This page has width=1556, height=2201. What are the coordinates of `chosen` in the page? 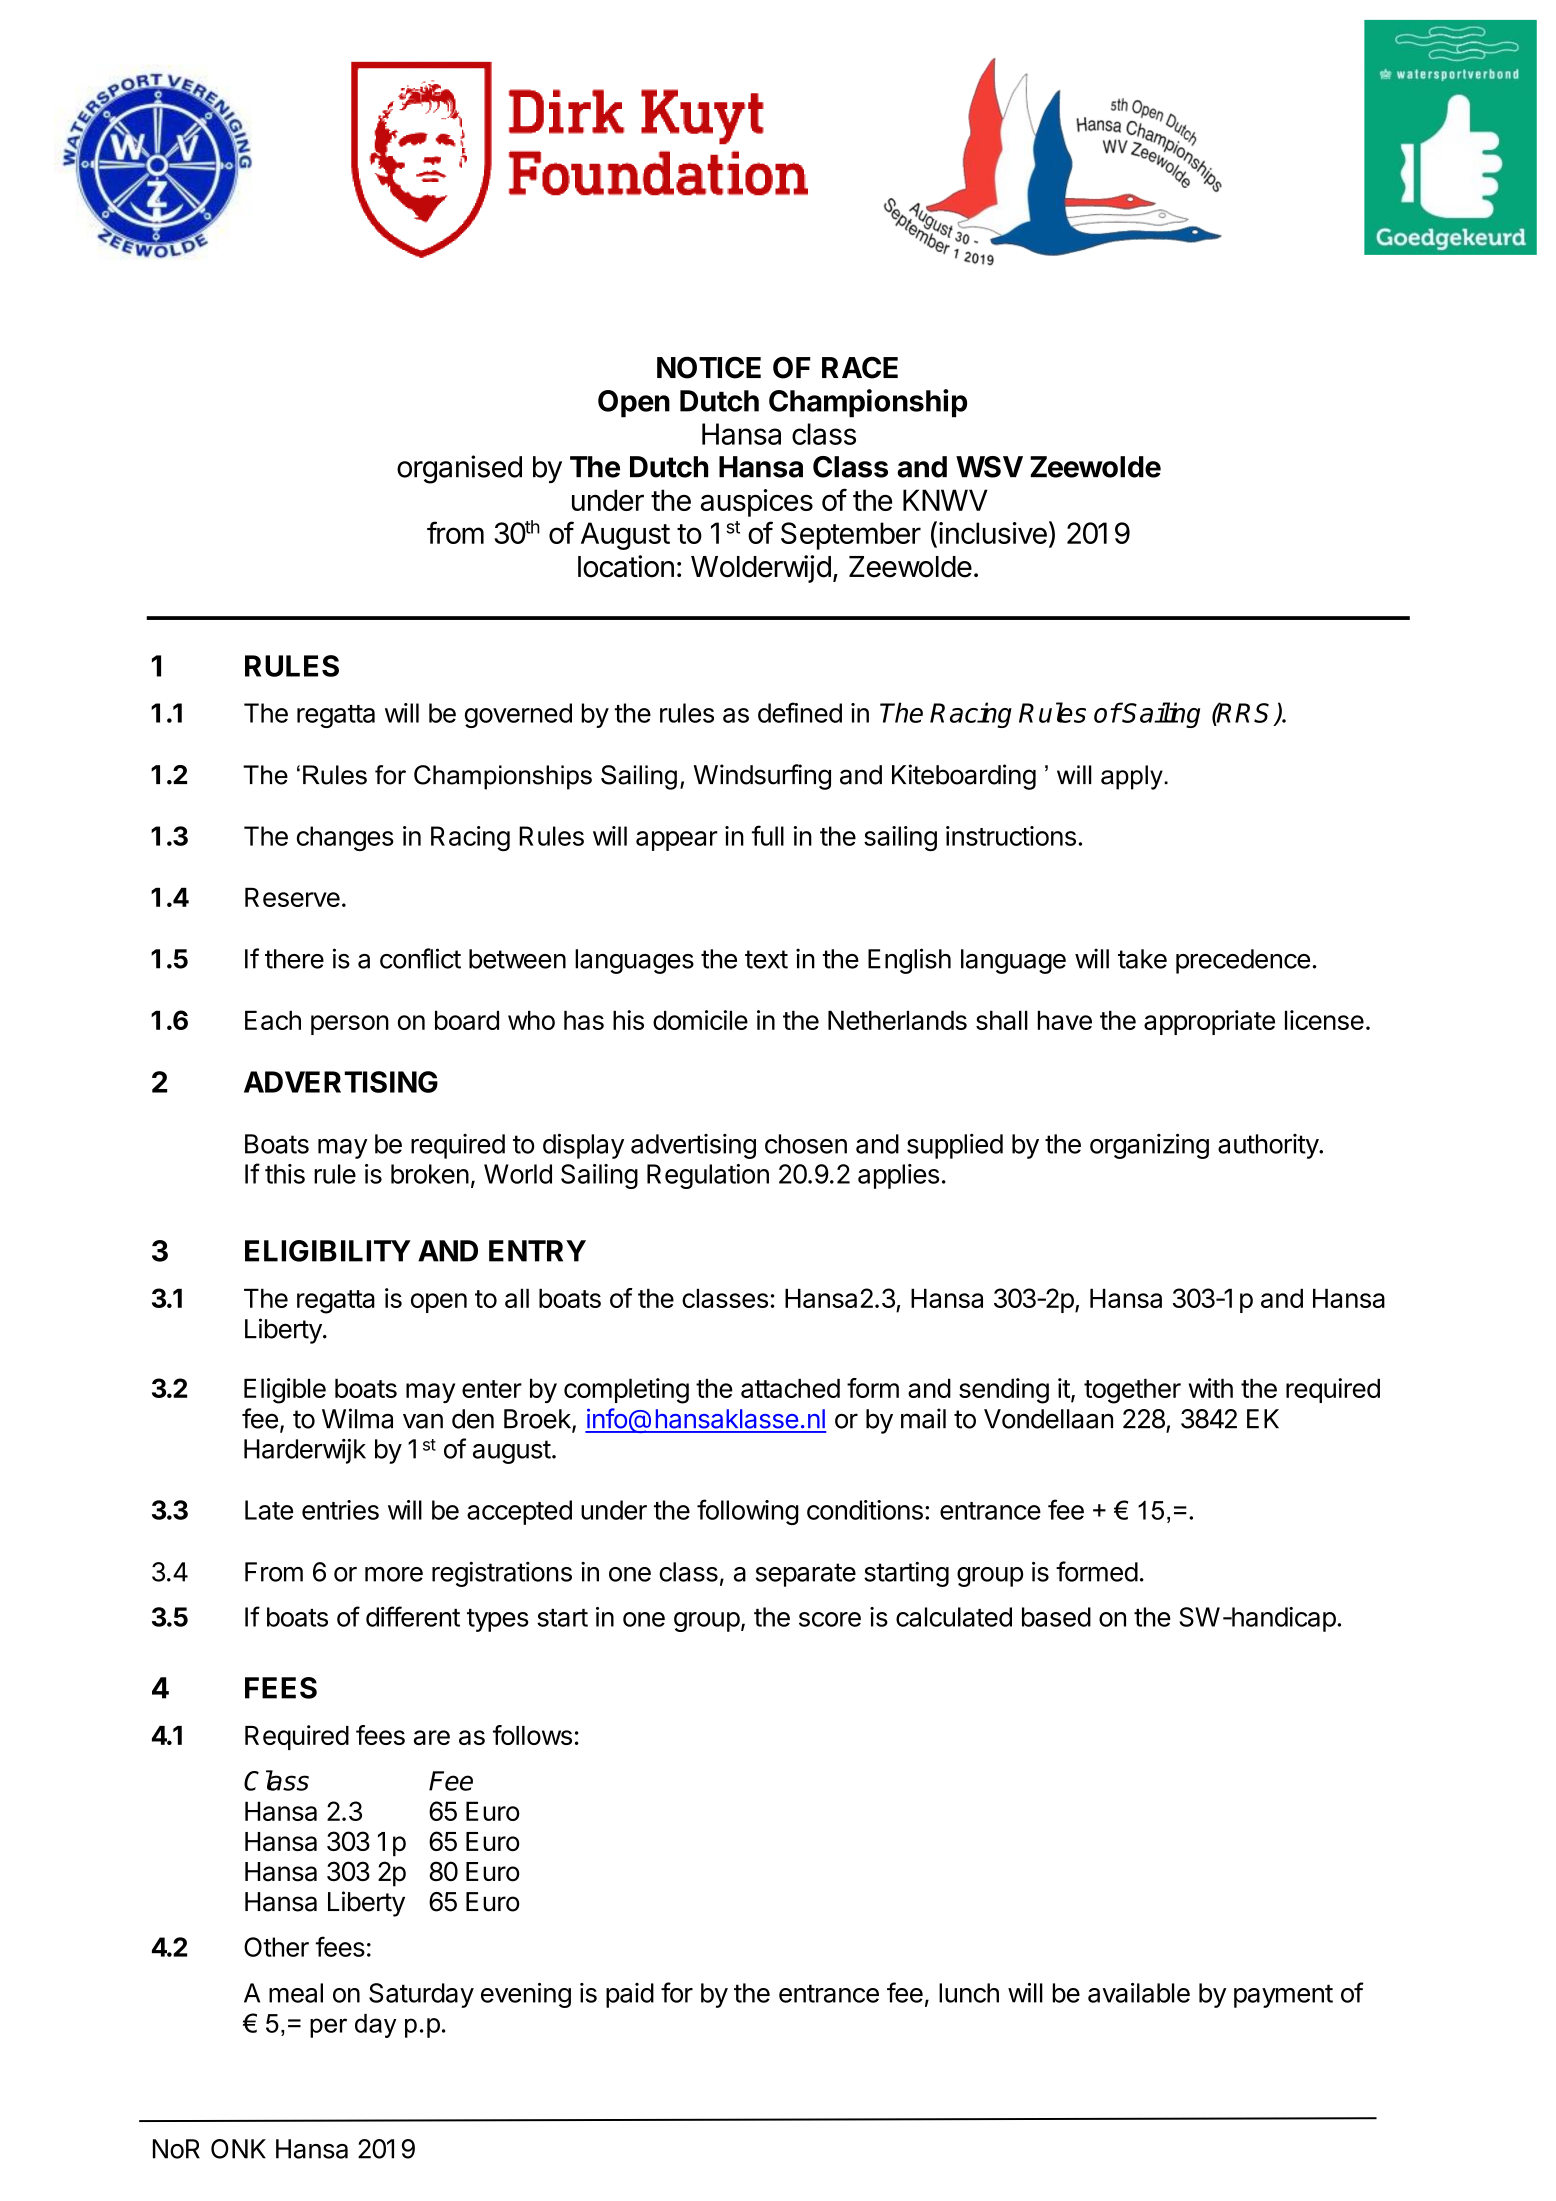 It's located at (806, 1144).
